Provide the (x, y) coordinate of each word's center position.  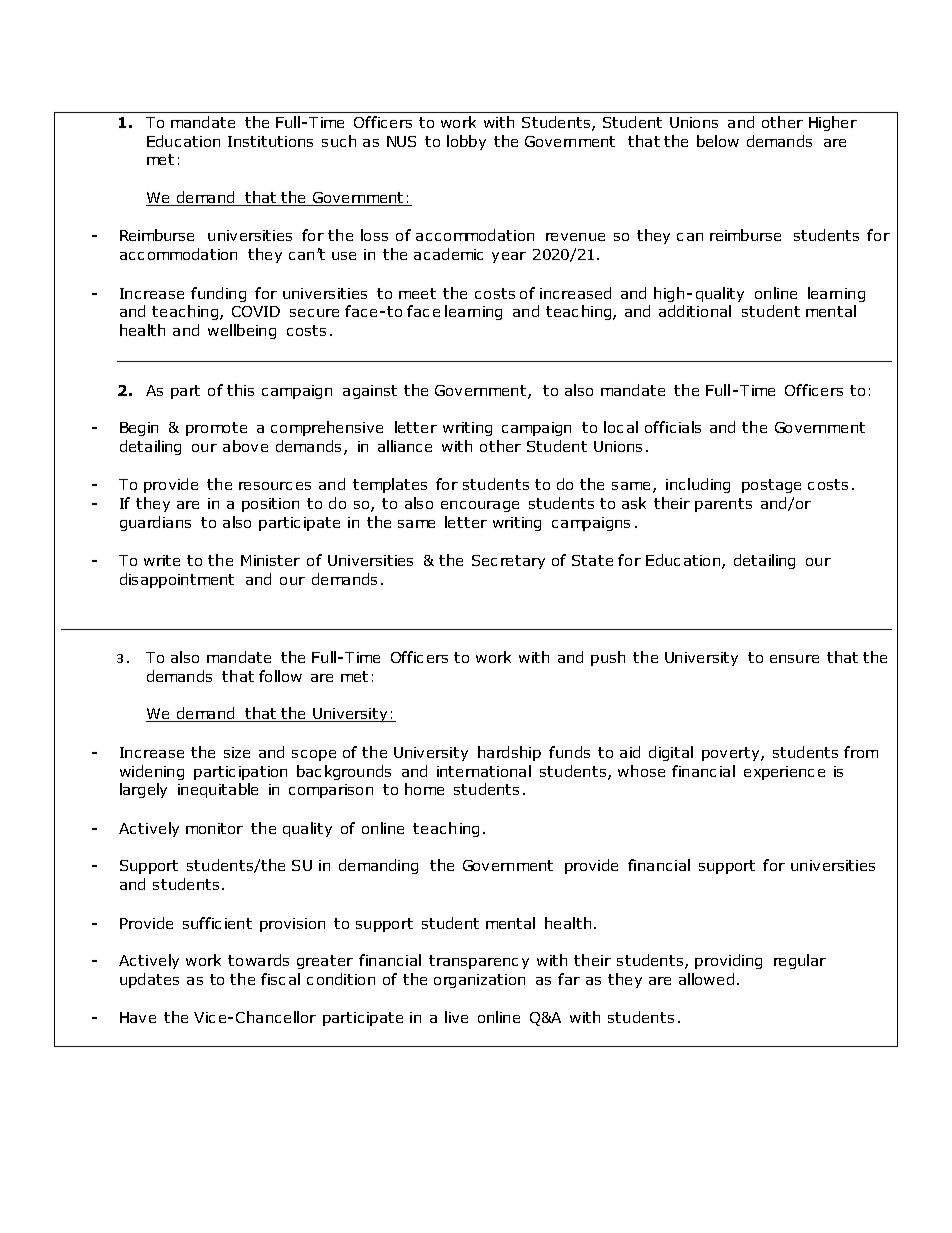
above (245, 446)
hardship (509, 753)
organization (479, 981)
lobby (466, 142)
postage (771, 486)
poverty (732, 754)
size (237, 752)
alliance (405, 446)
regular (800, 961)
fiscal (280, 979)
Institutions (270, 141)
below (718, 141)
